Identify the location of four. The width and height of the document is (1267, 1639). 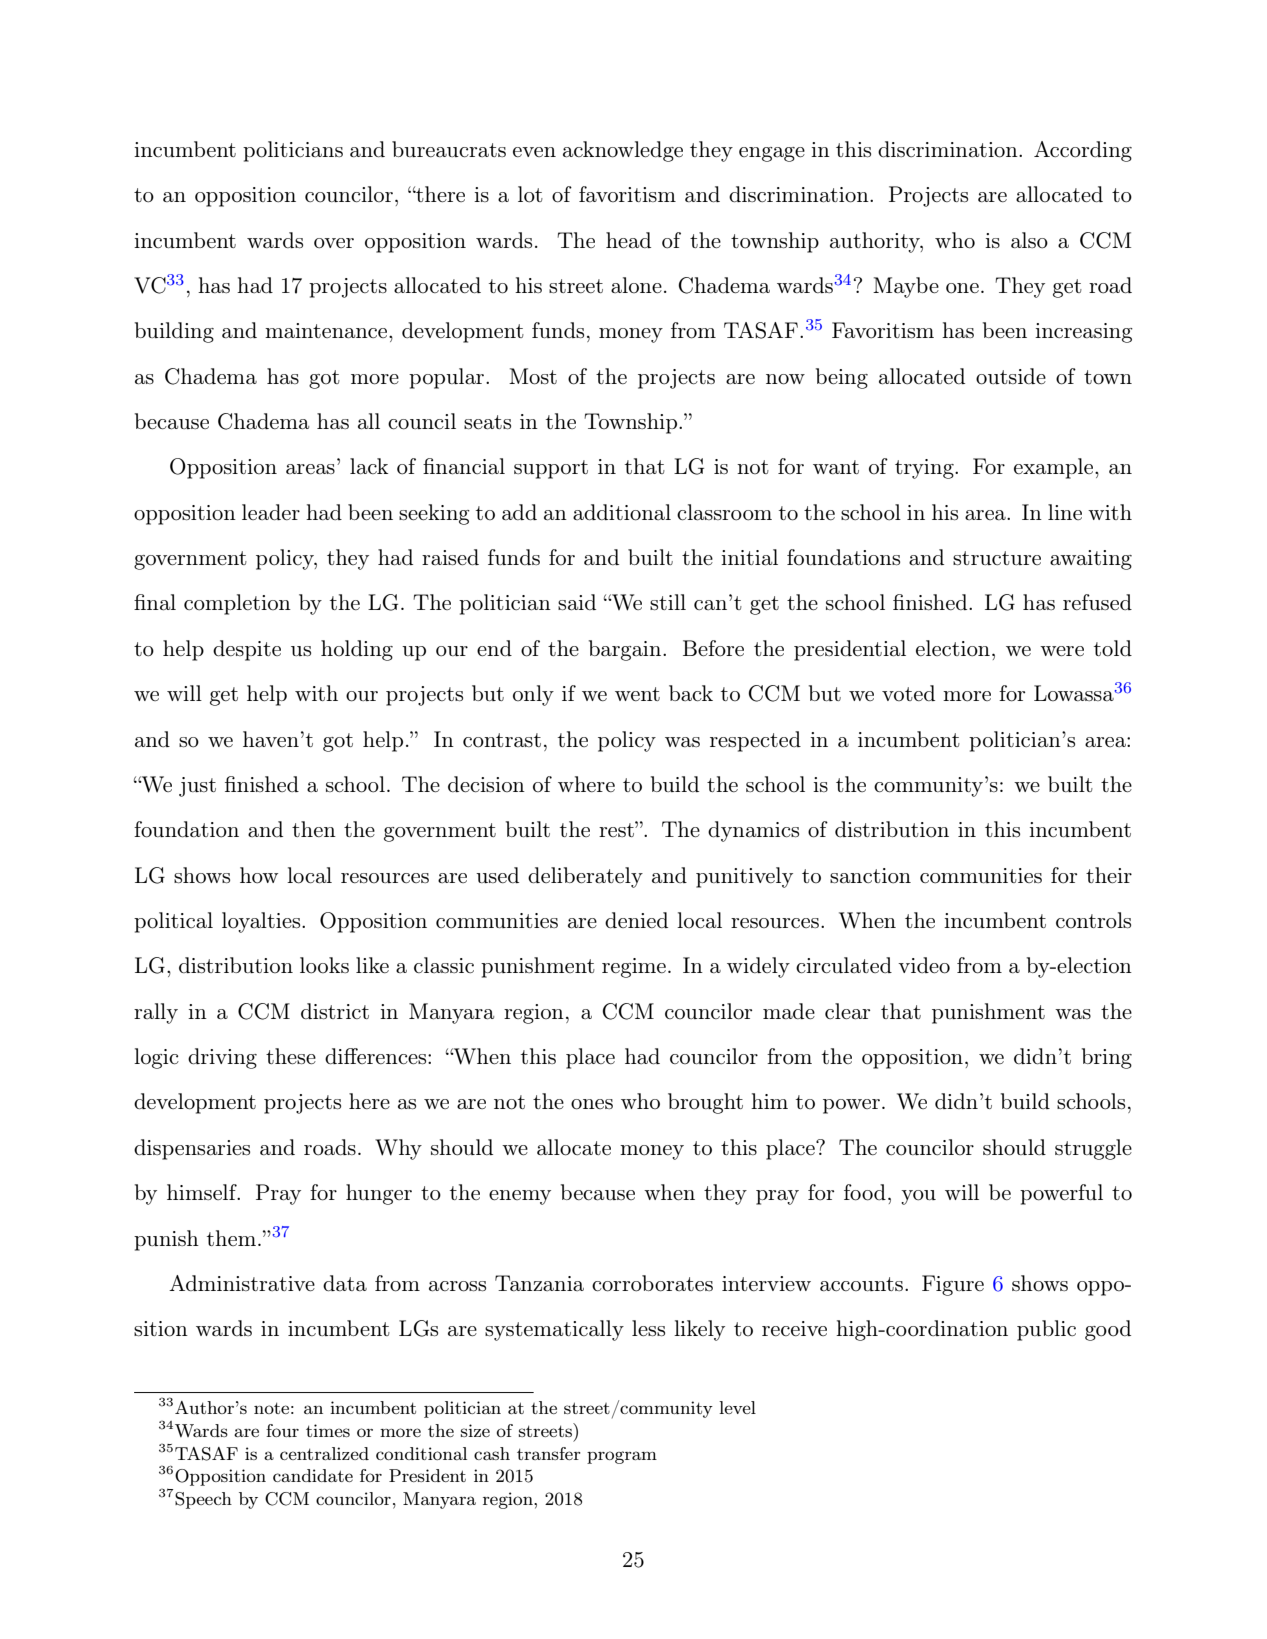
(282, 1430).
